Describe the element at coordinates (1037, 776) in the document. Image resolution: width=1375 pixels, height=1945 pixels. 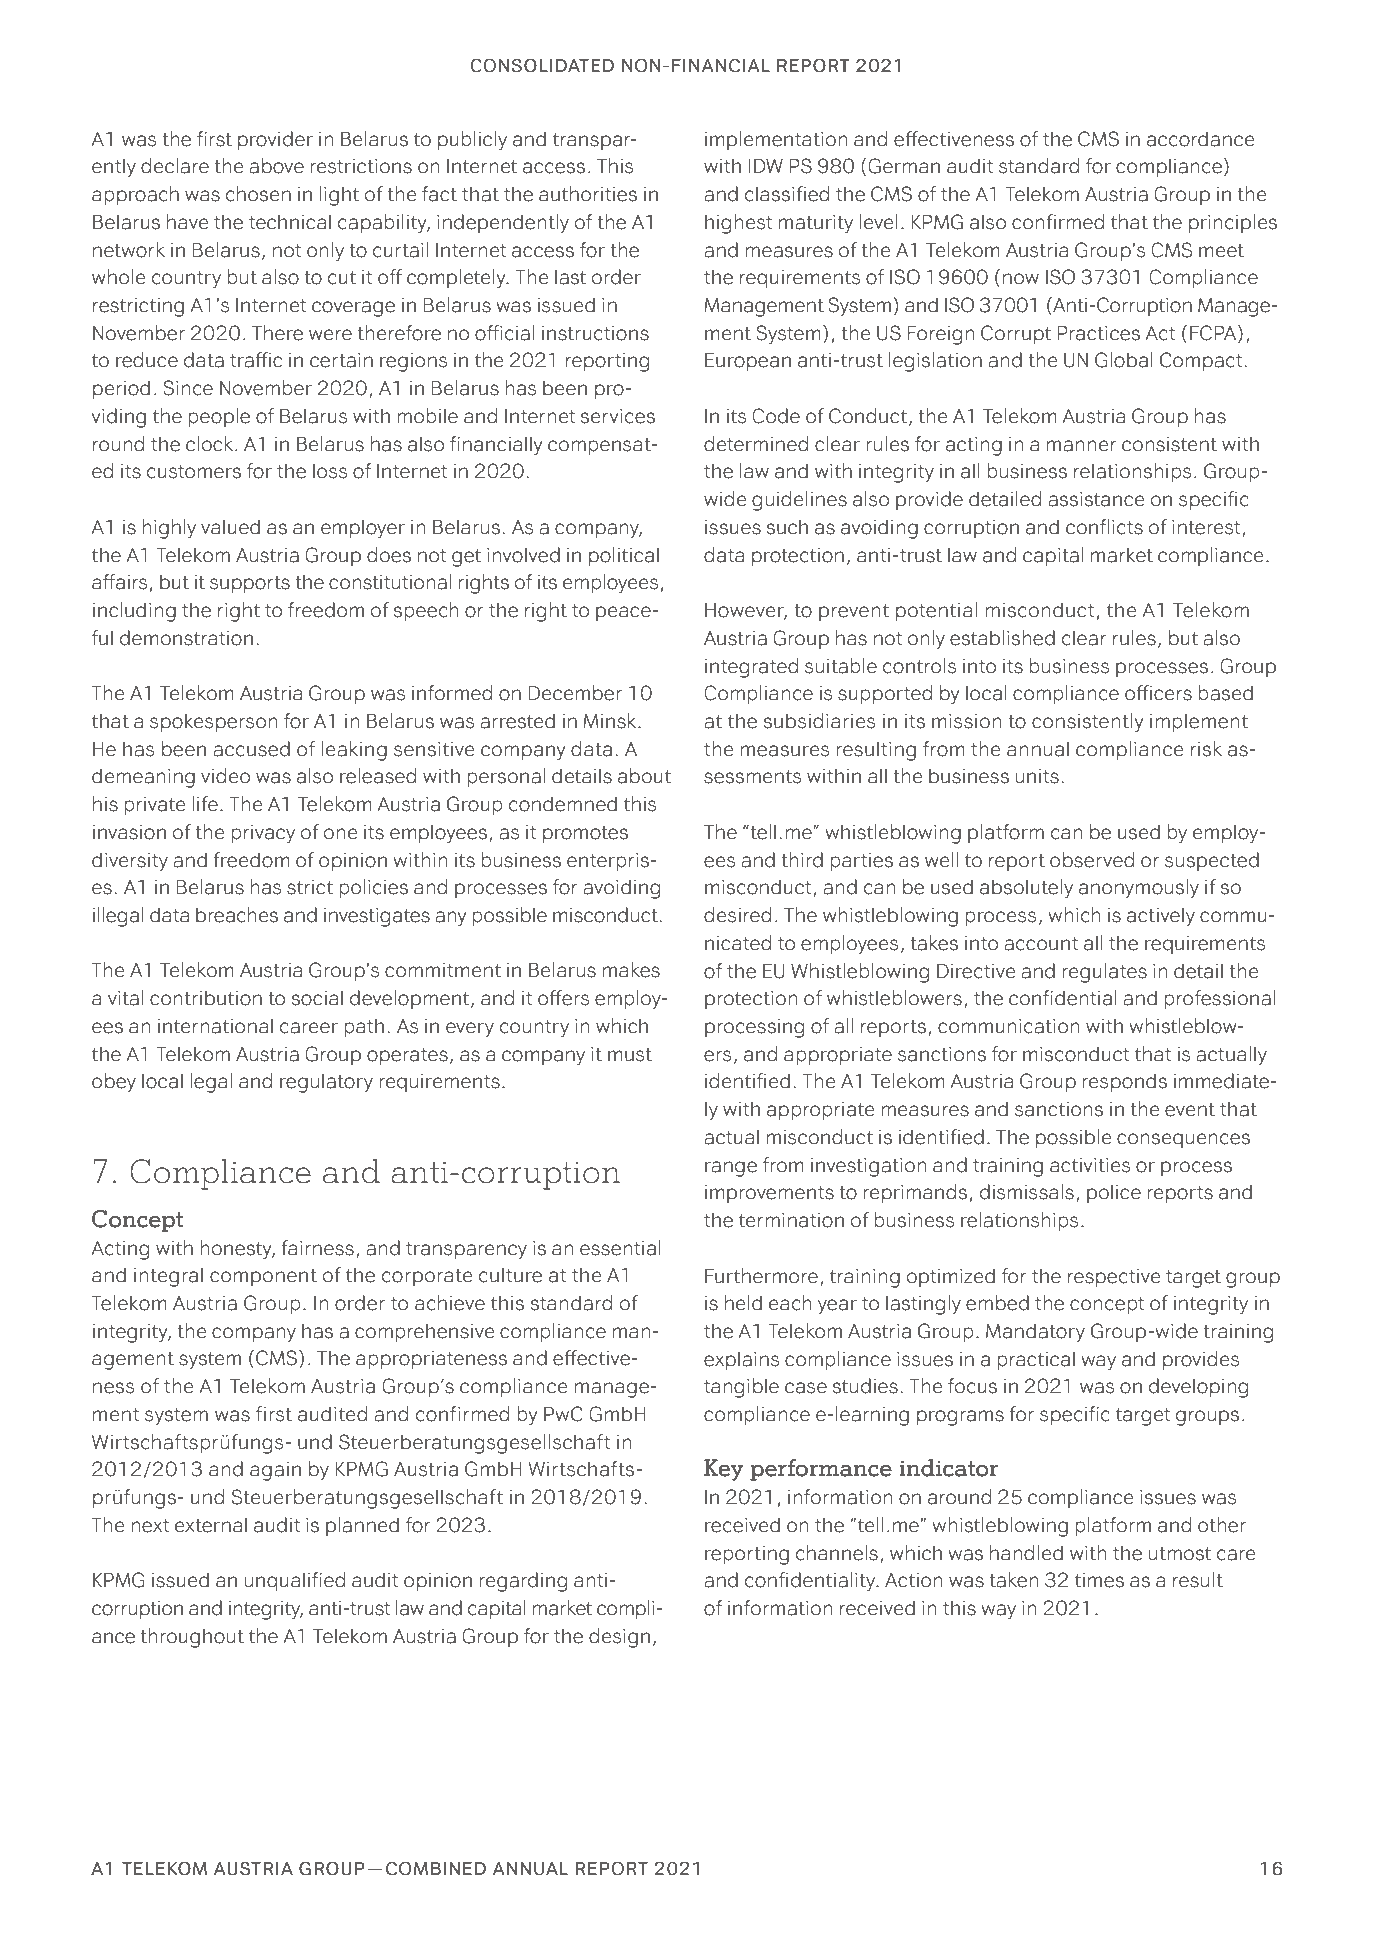
I see `units` at that location.
